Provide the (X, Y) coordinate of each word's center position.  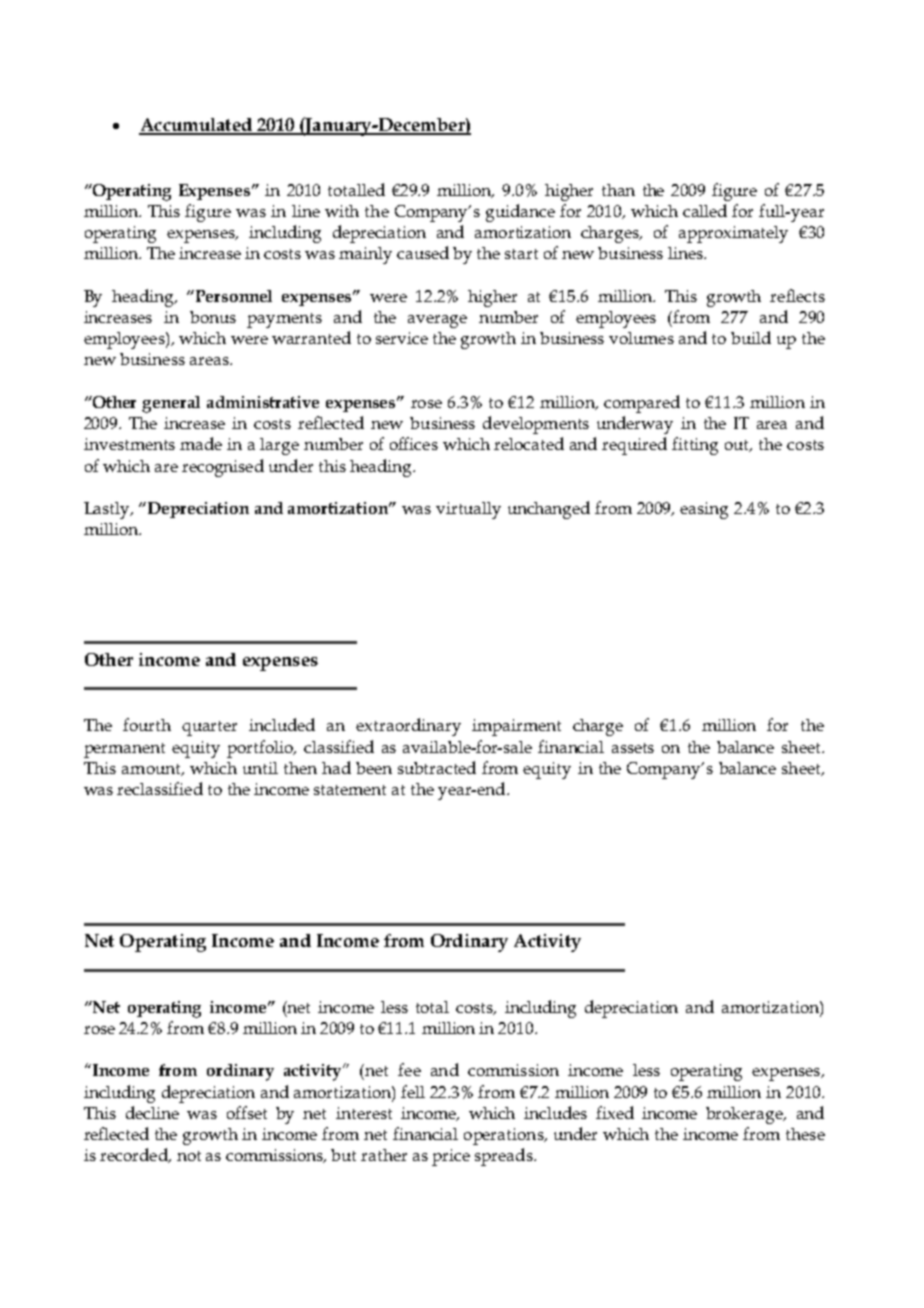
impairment (516, 727)
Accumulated (196, 126)
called (705, 210)
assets (633, 748)
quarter (209, 728)
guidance (520, 213)
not (189, 1156)
